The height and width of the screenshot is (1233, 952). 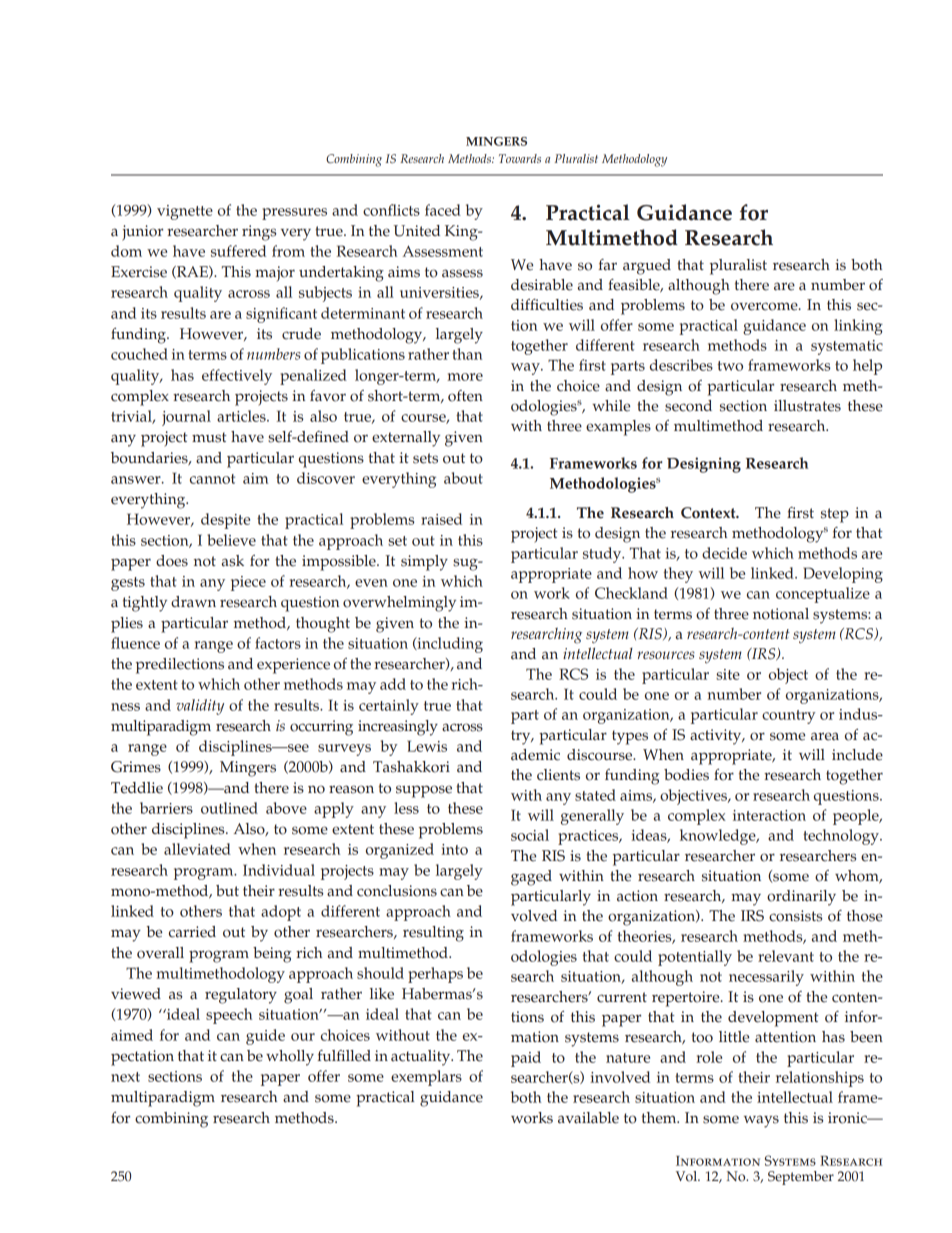 What do you see at coordinates (449, 645) in the screenshot?
I see `including` at bounding box center [449, 645].
